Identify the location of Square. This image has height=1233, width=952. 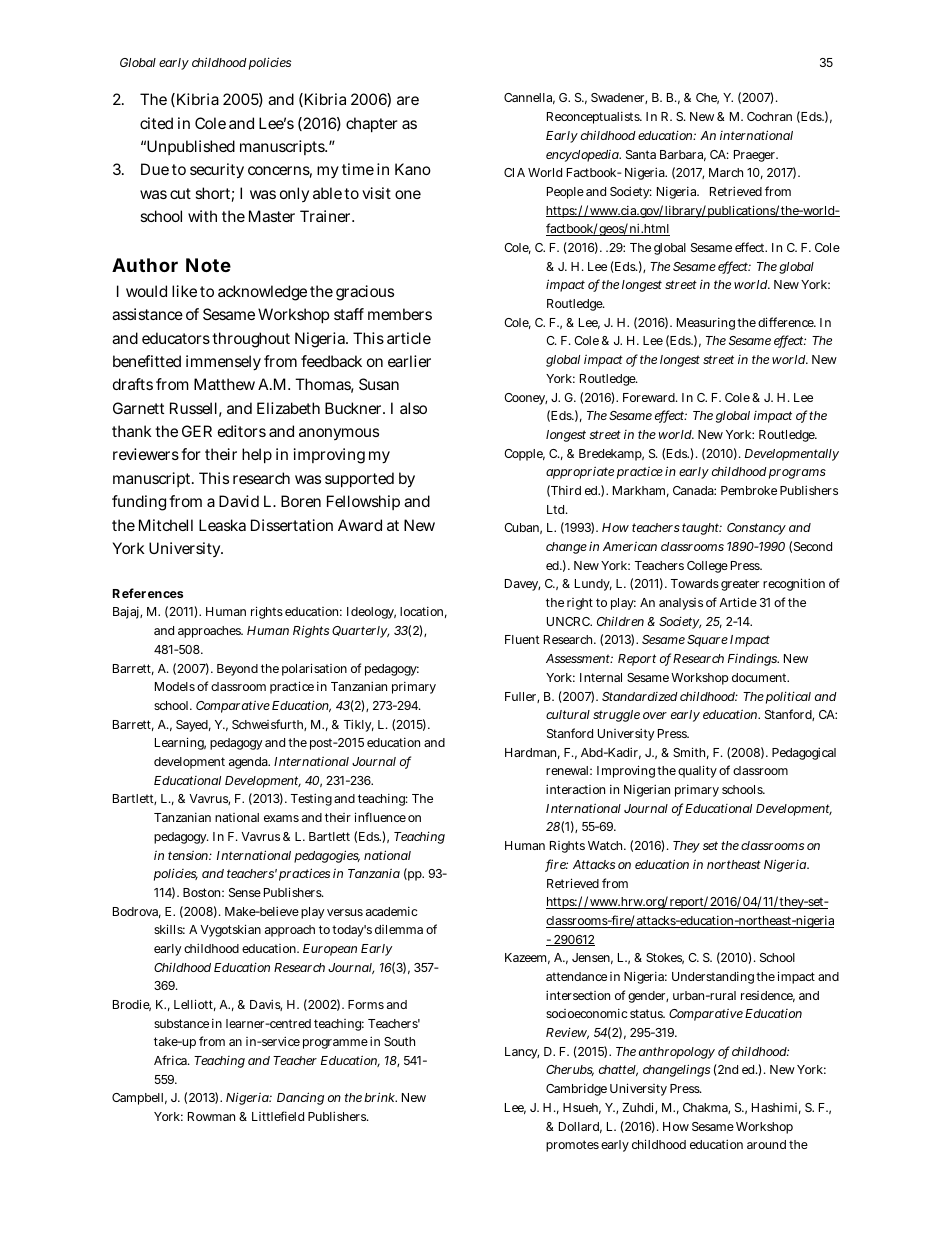
(707, 641).
